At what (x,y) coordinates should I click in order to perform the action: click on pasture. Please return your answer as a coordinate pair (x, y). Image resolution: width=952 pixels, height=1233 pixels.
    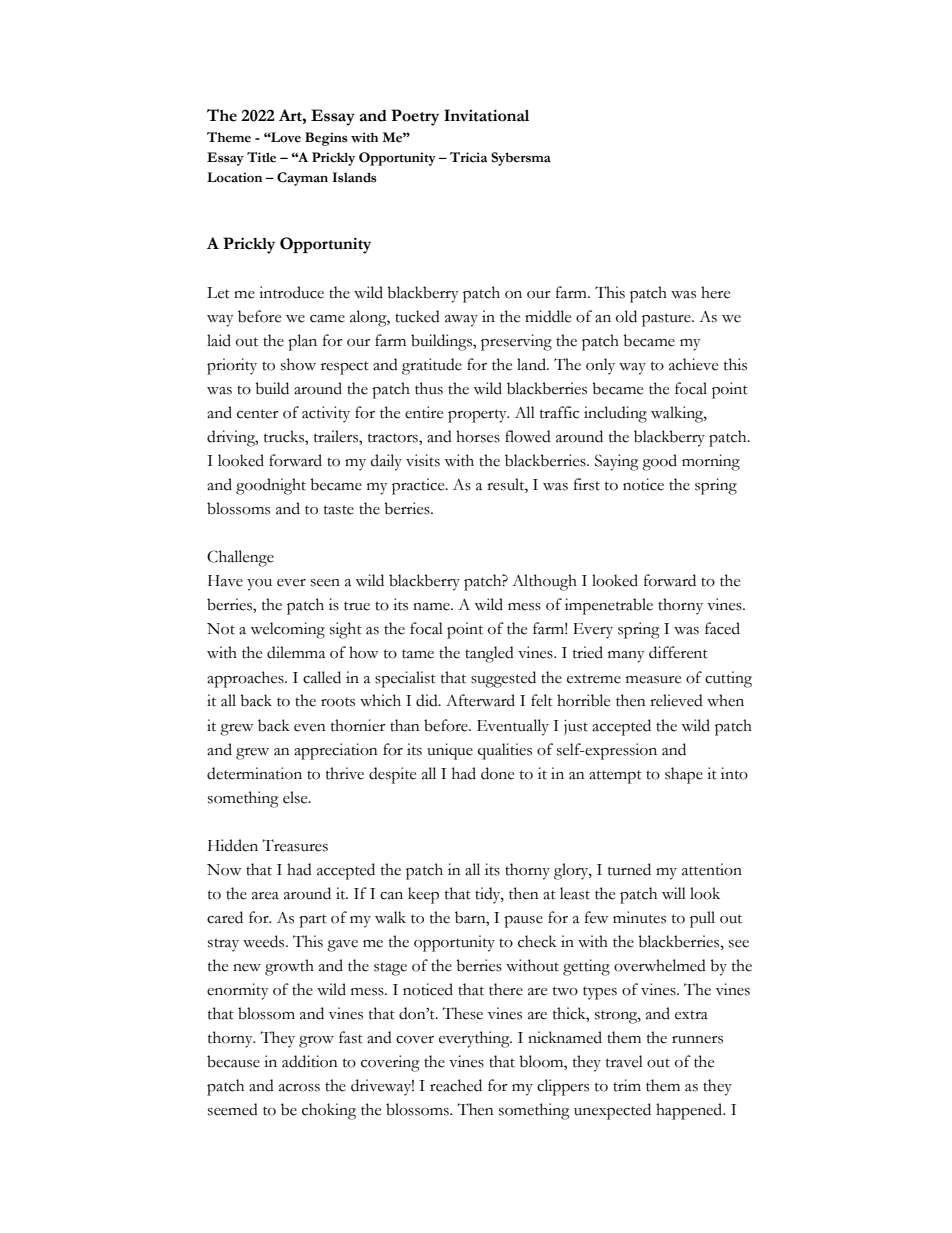
    Looking at the image, I should click on (667, 320).
